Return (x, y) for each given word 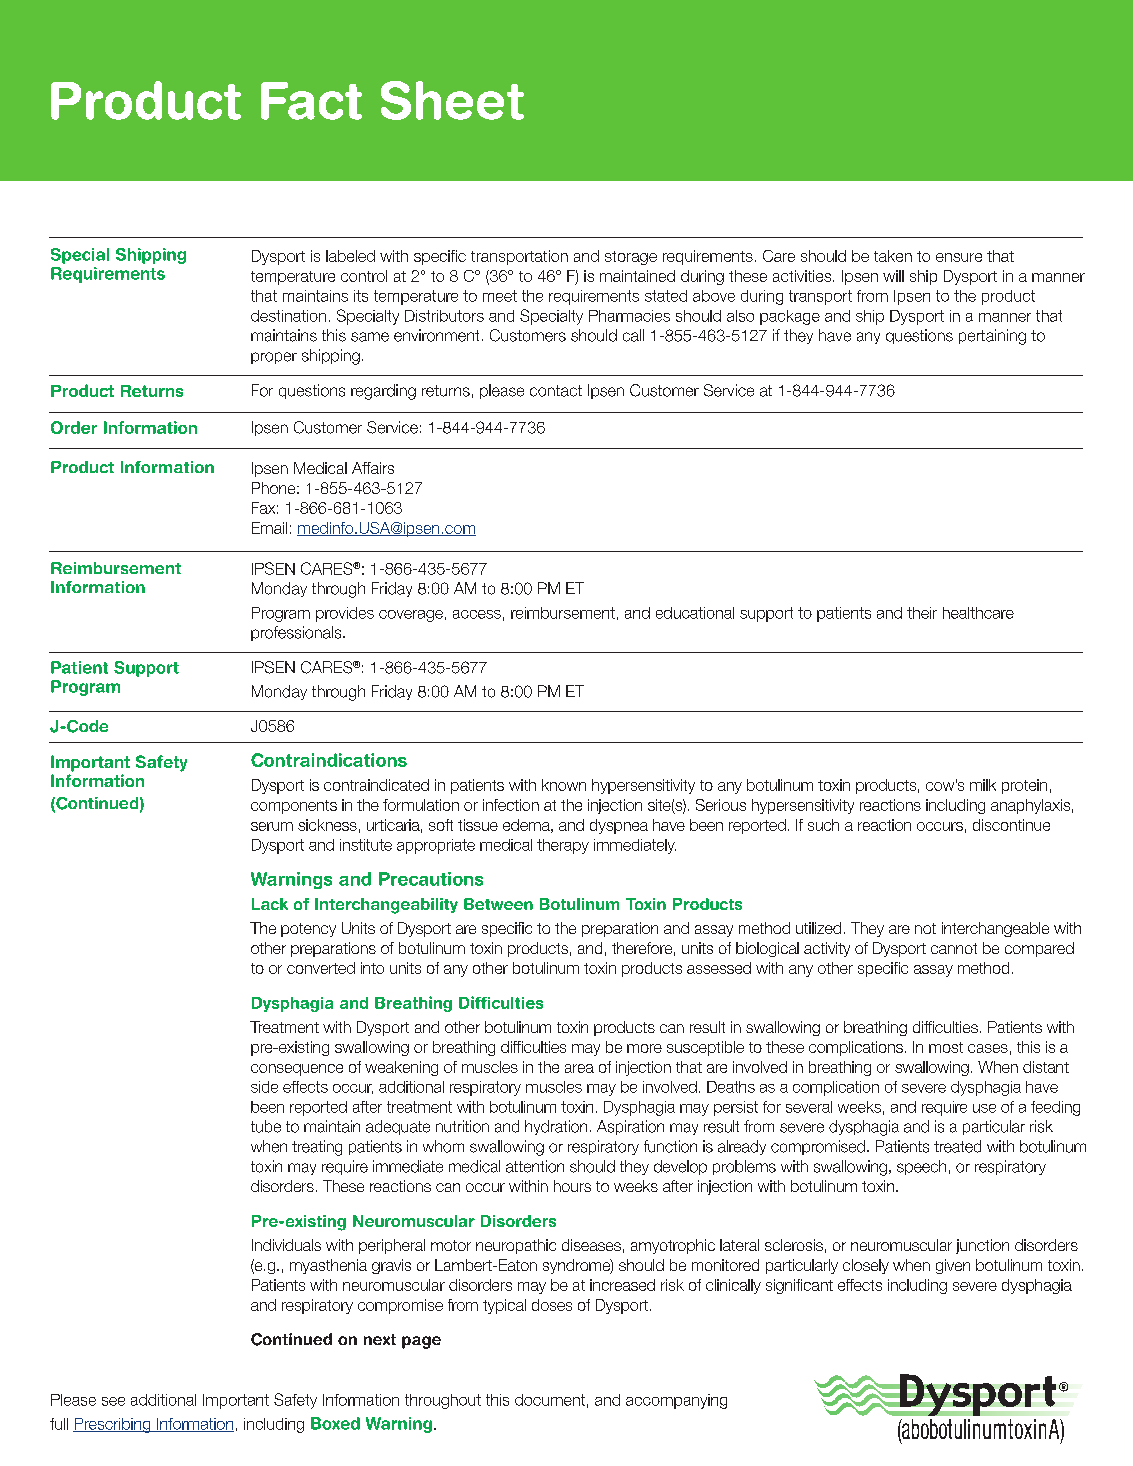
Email (269, 528)
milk (983, 785)
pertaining (992, 337)
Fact (311, 101)
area (579, 1068)
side (264, 1087)
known (564, 785)
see (113, 1401)
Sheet (452, 100)
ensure (959, 257)
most (946, 1047)
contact (556, 391)
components (294, 807)
